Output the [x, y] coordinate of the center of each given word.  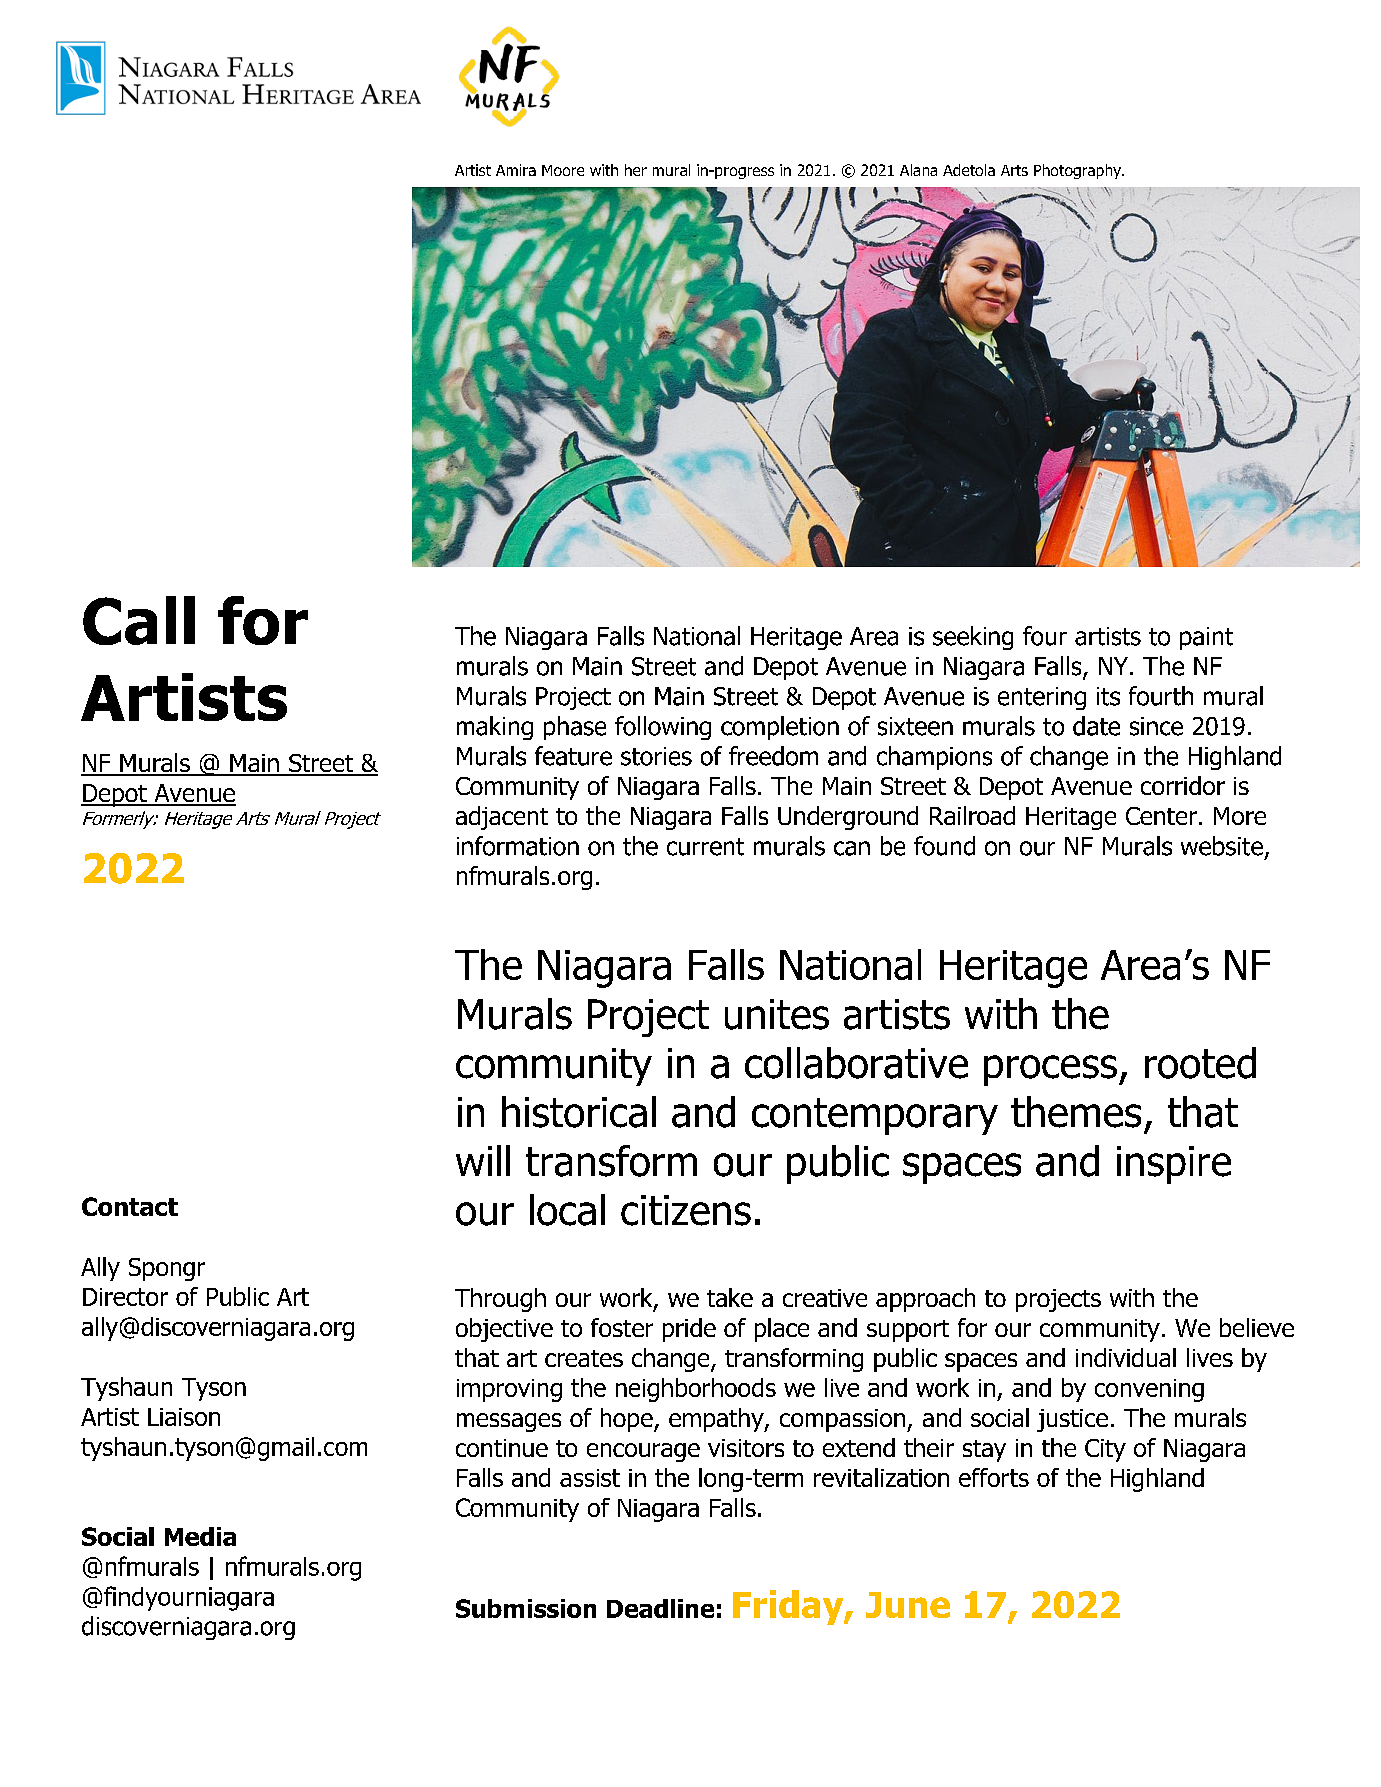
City [1105, 1450]
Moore [563, 170]
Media [200, 1536]
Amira [516, 170]
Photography [1078, 171]
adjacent [502, 818]
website [1222, 846]
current [705, 847]
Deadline [660, 1608]
